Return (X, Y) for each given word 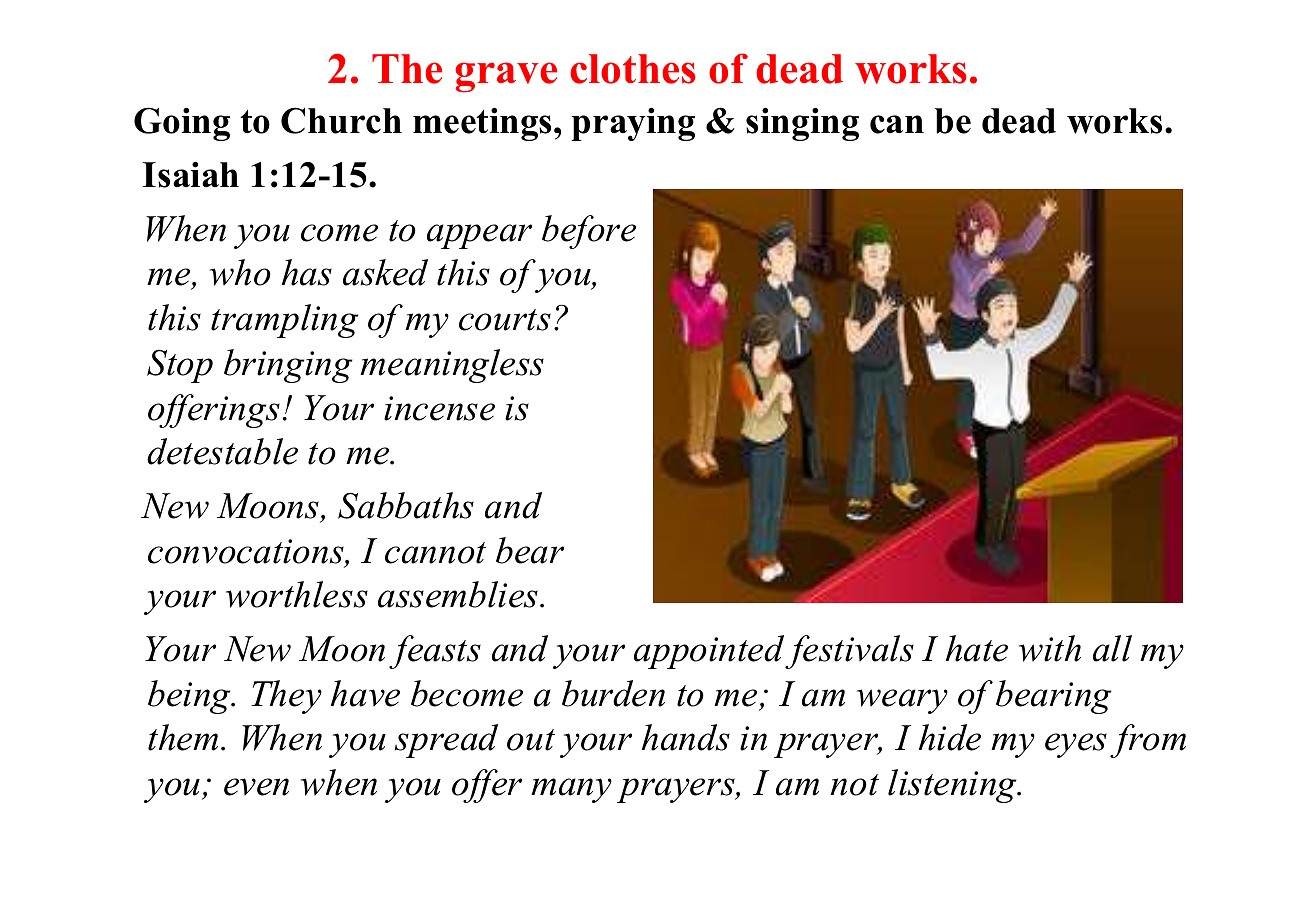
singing (802, 124)
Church (341, 120)
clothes (633, 69)
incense (439, 408)
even (256, 787)
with (1050, 648)
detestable (222, 451)
